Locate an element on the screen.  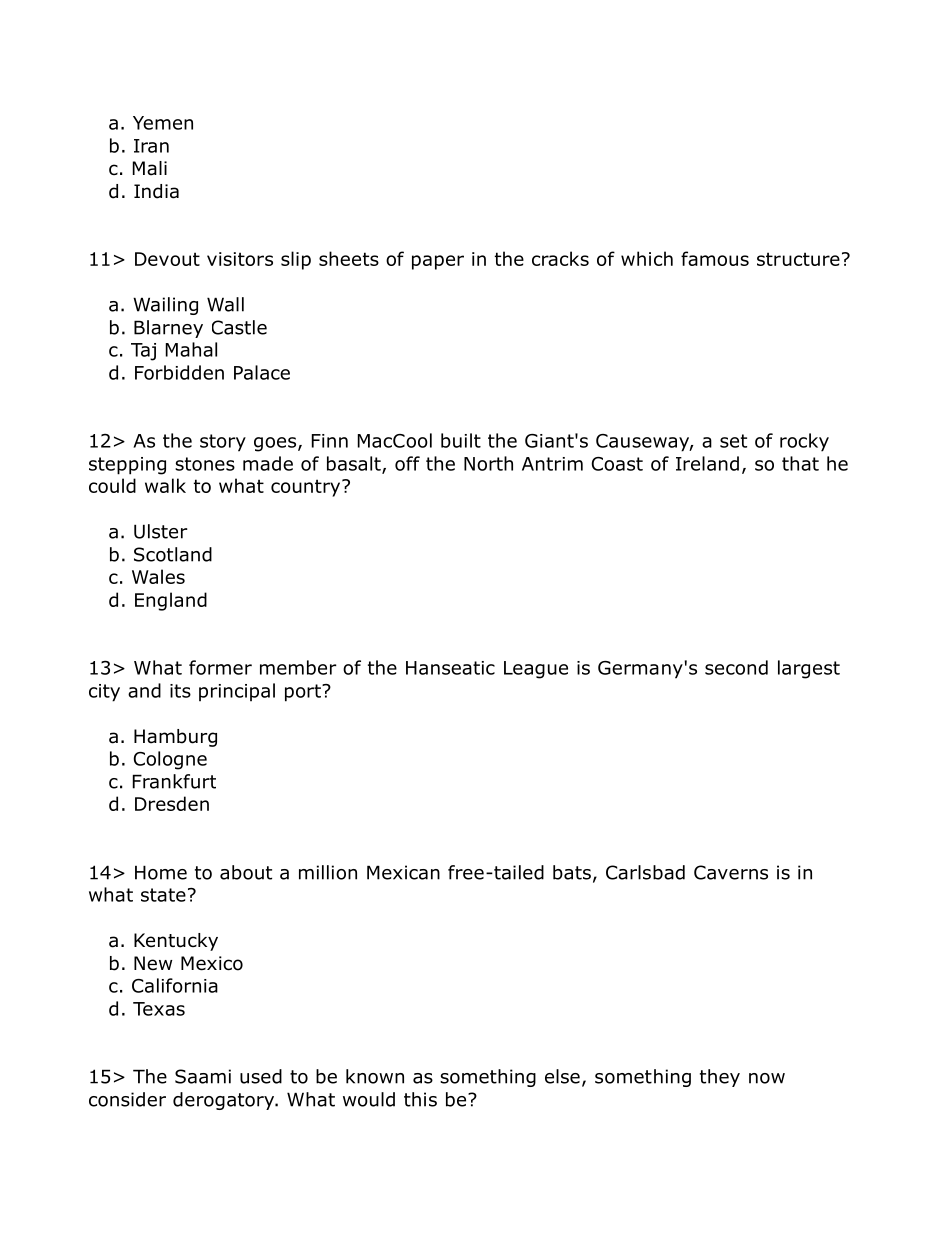
England is located at coordinates (171, 601).
